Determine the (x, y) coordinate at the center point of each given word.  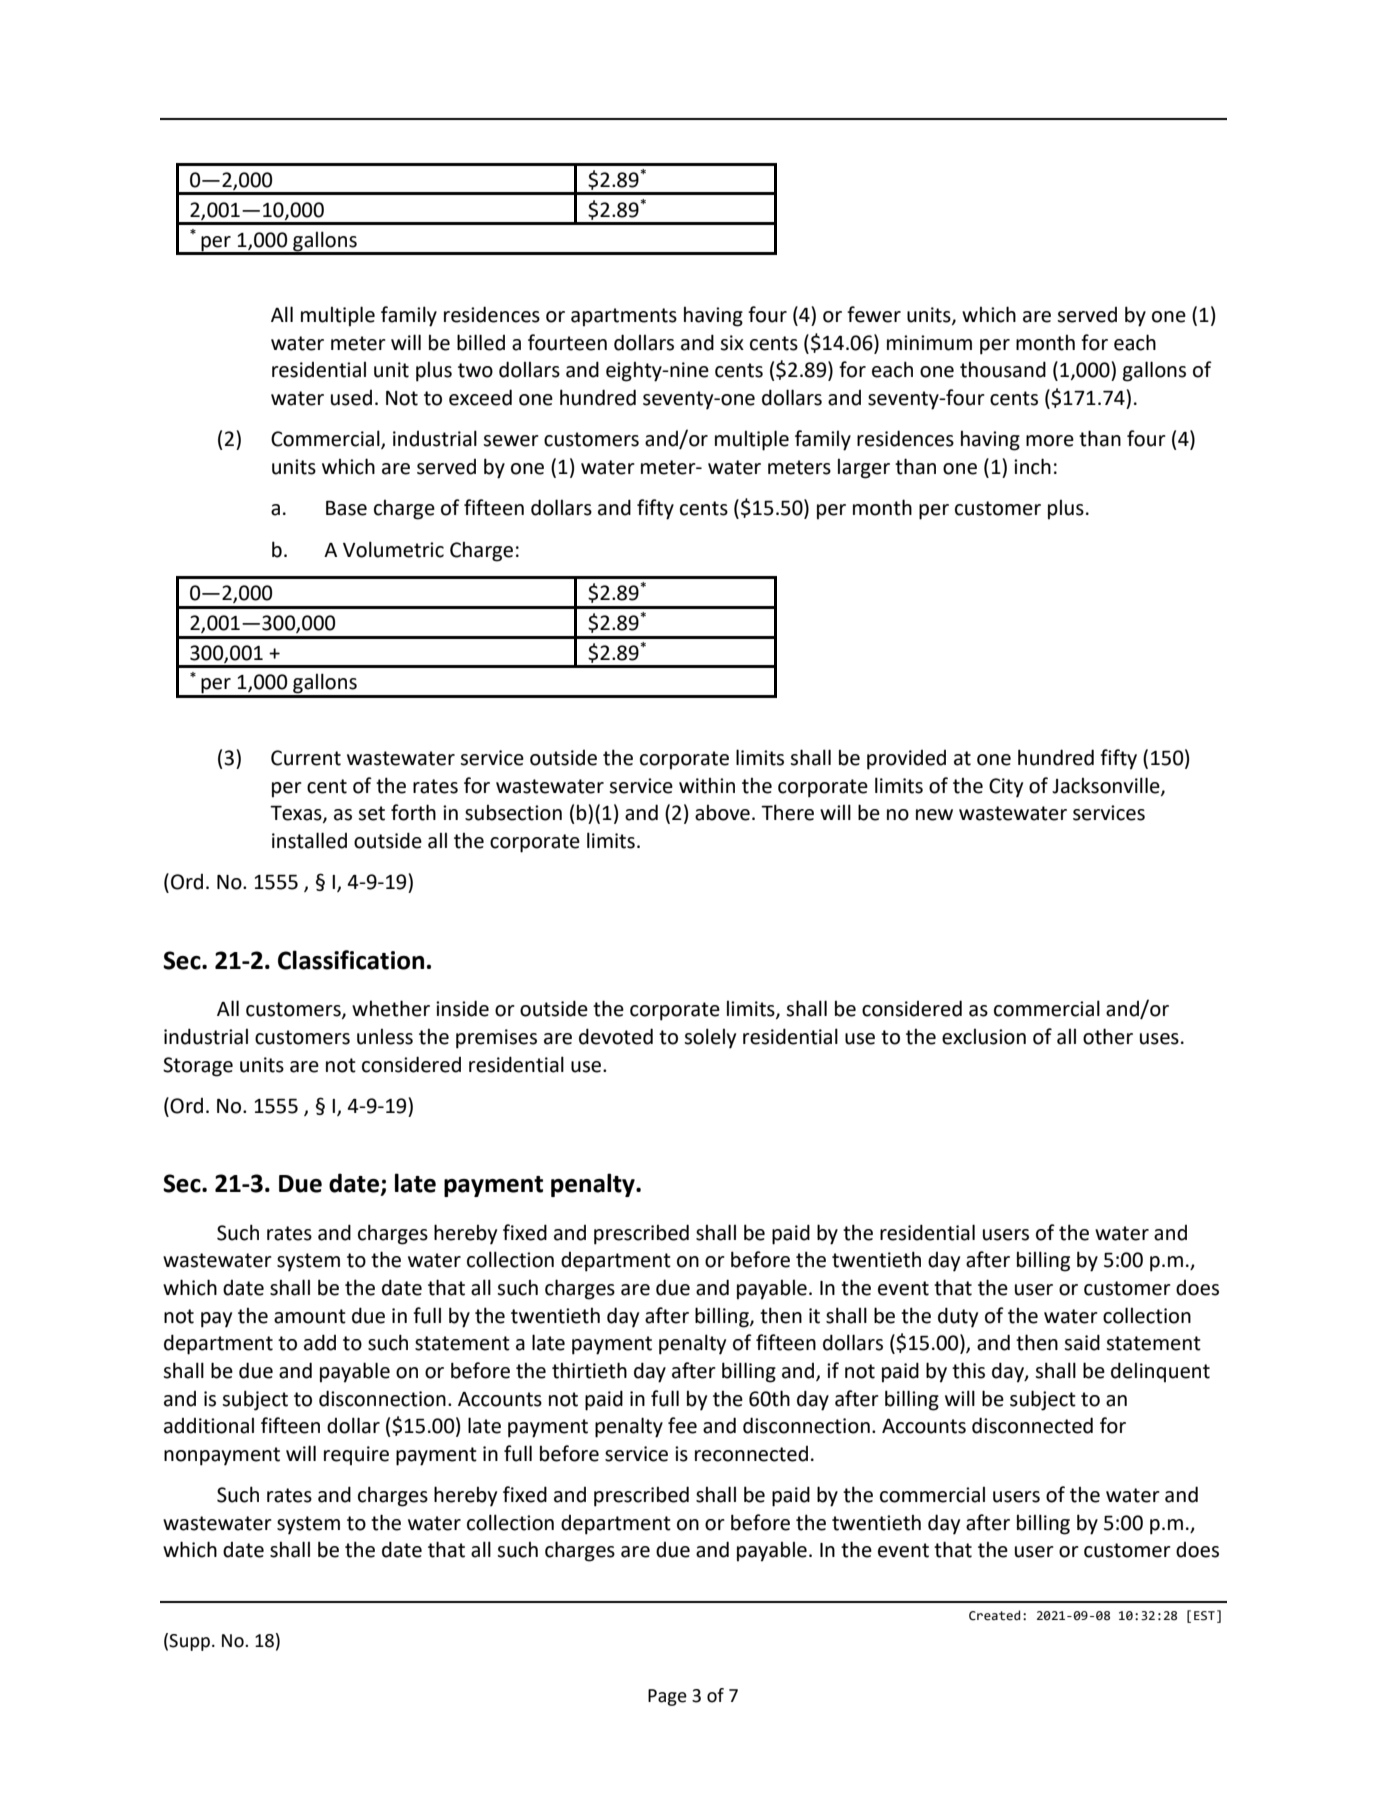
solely (710, 1038)
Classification (351, 960)
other (1108, 1036)
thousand (1003, 369)
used (351, 398)
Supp (189, 1642)
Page (667, 1697)
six (732, 343)
